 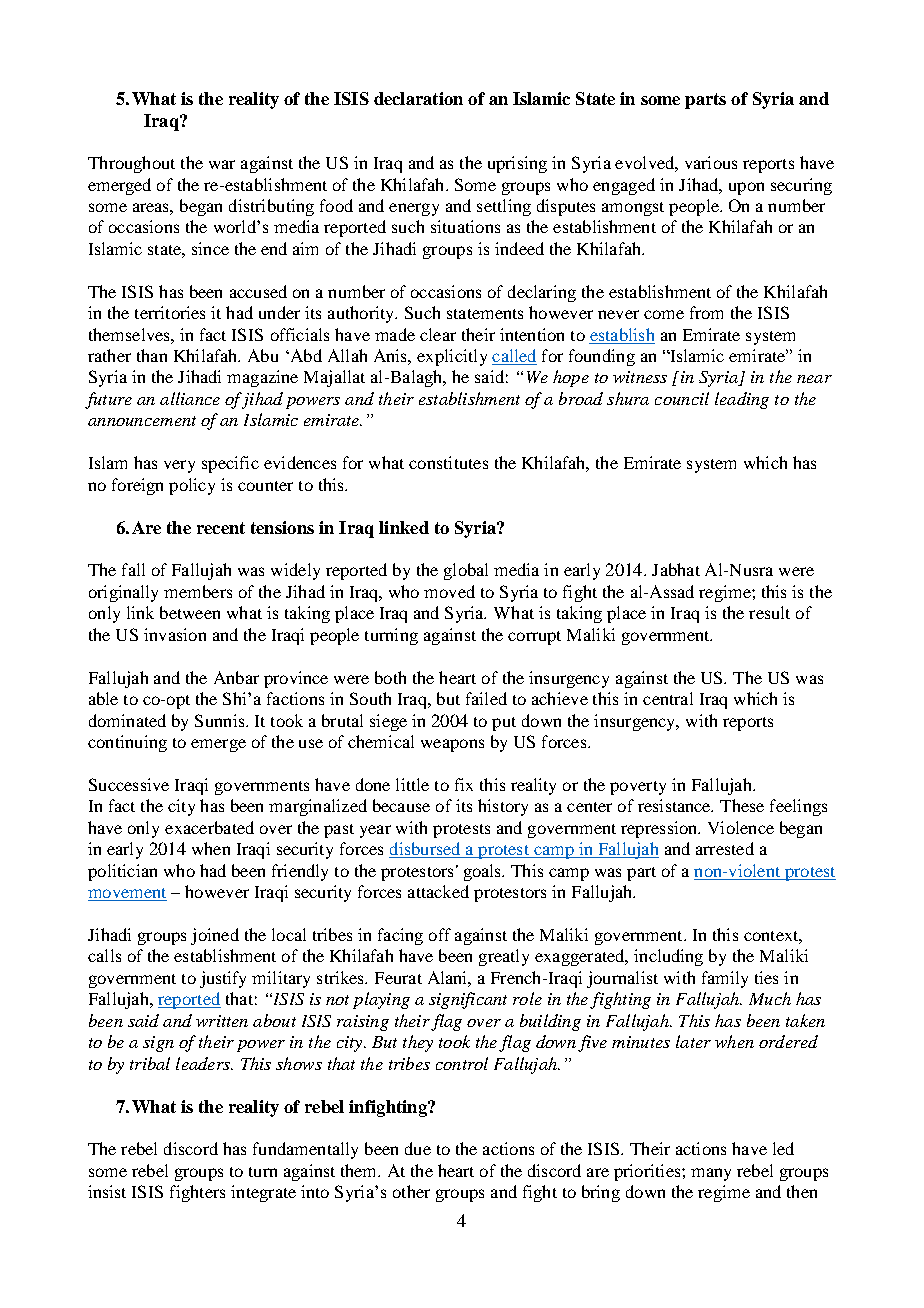 What do you see at coordinates (418, 98) in the screenshot?
I see `declaration` at bounding box center [418, 98].
